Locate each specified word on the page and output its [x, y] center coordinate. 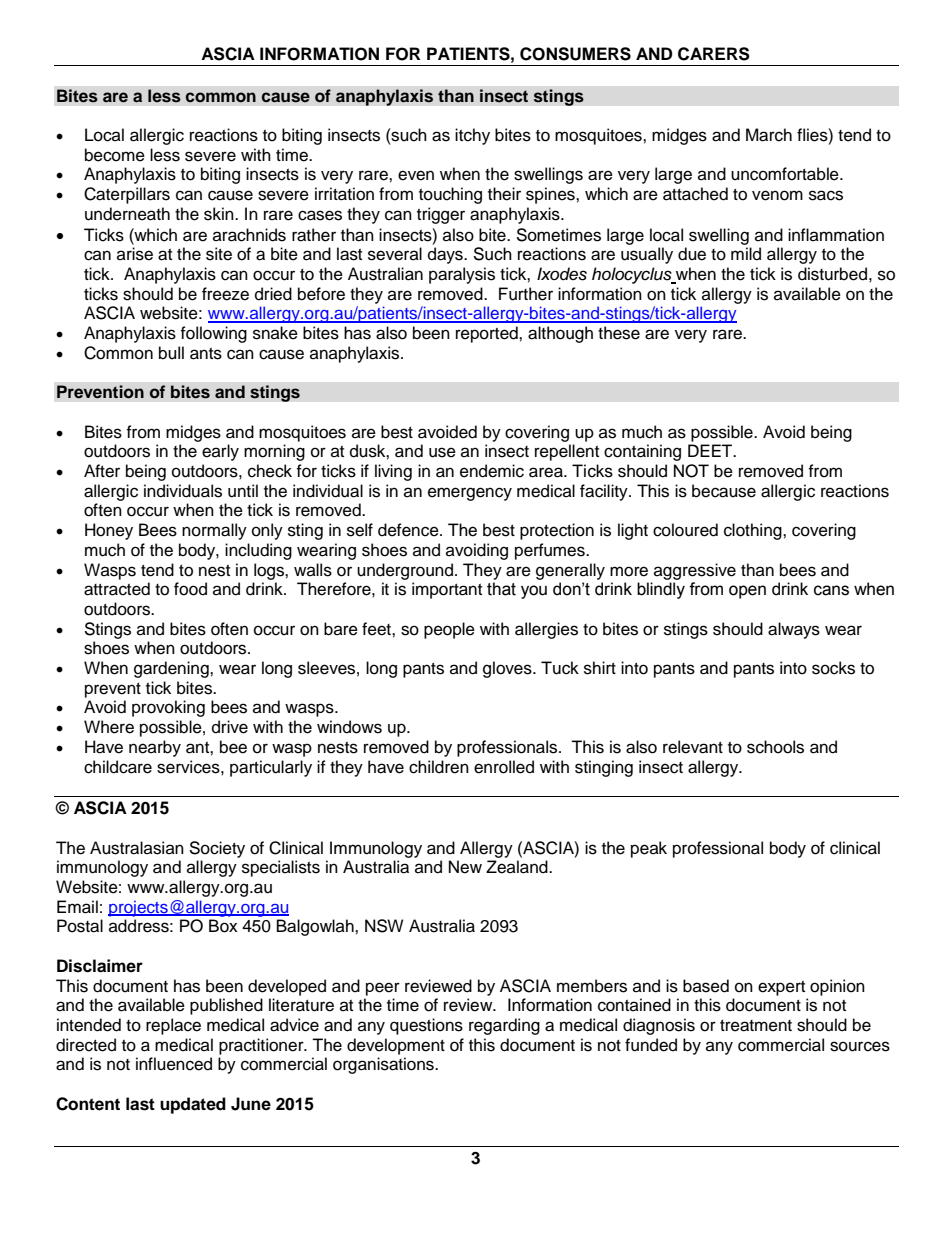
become [115, 155]
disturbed [832, 274]
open [747, 592]
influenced [174, 1064]
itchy [472, 136]
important [447, 590]
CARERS [714, 54]
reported [488, 334]
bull [171, 353]
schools [775, 747]
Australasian [137, 848]
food [190, 589]
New [465, 867]
